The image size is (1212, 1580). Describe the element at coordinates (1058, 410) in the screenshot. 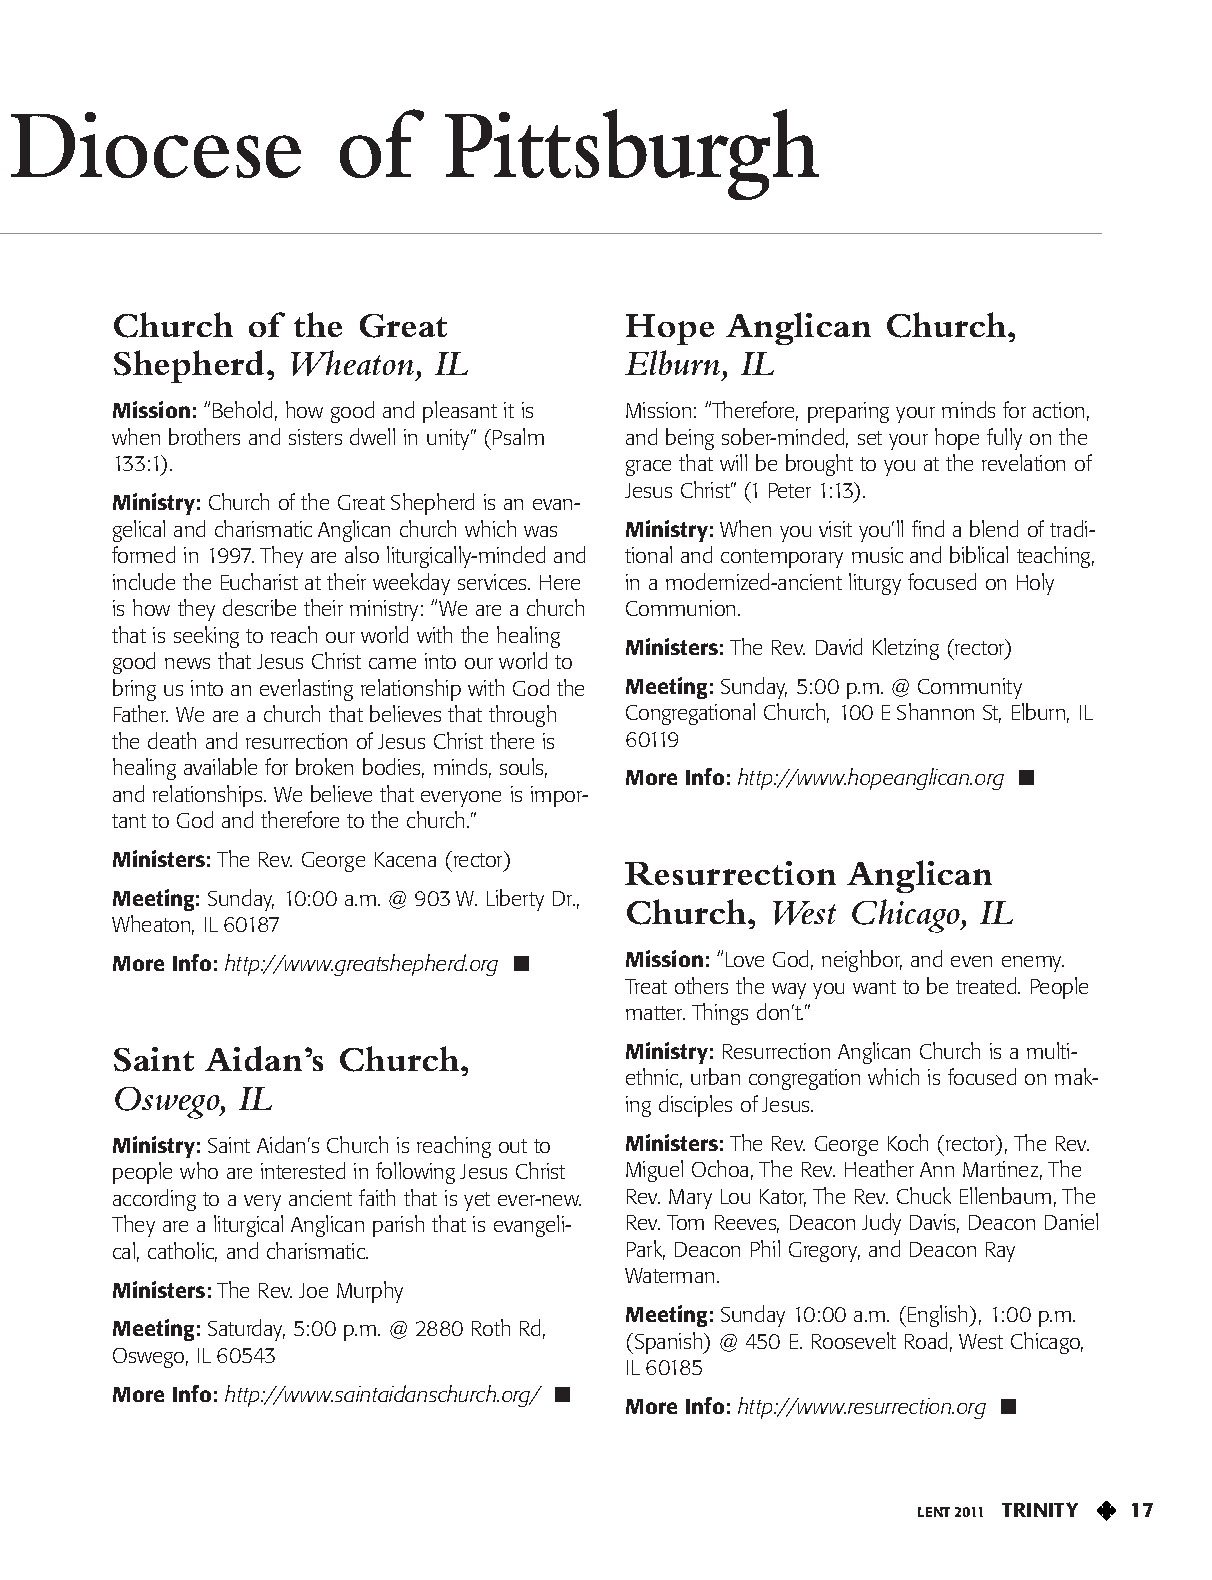

I see `action` at that location.
